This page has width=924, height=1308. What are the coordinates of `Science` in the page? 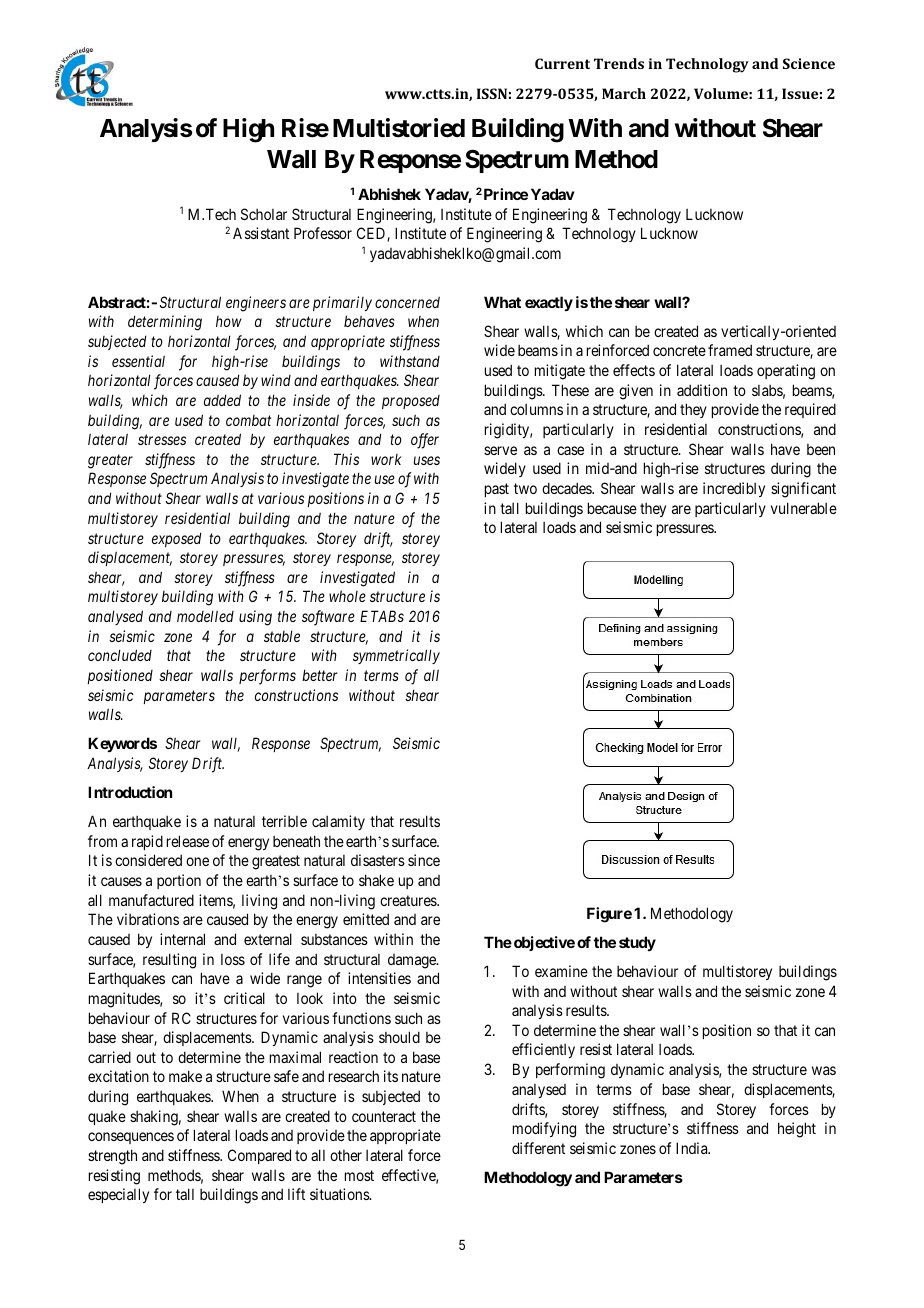 It's located at (809, 63).
